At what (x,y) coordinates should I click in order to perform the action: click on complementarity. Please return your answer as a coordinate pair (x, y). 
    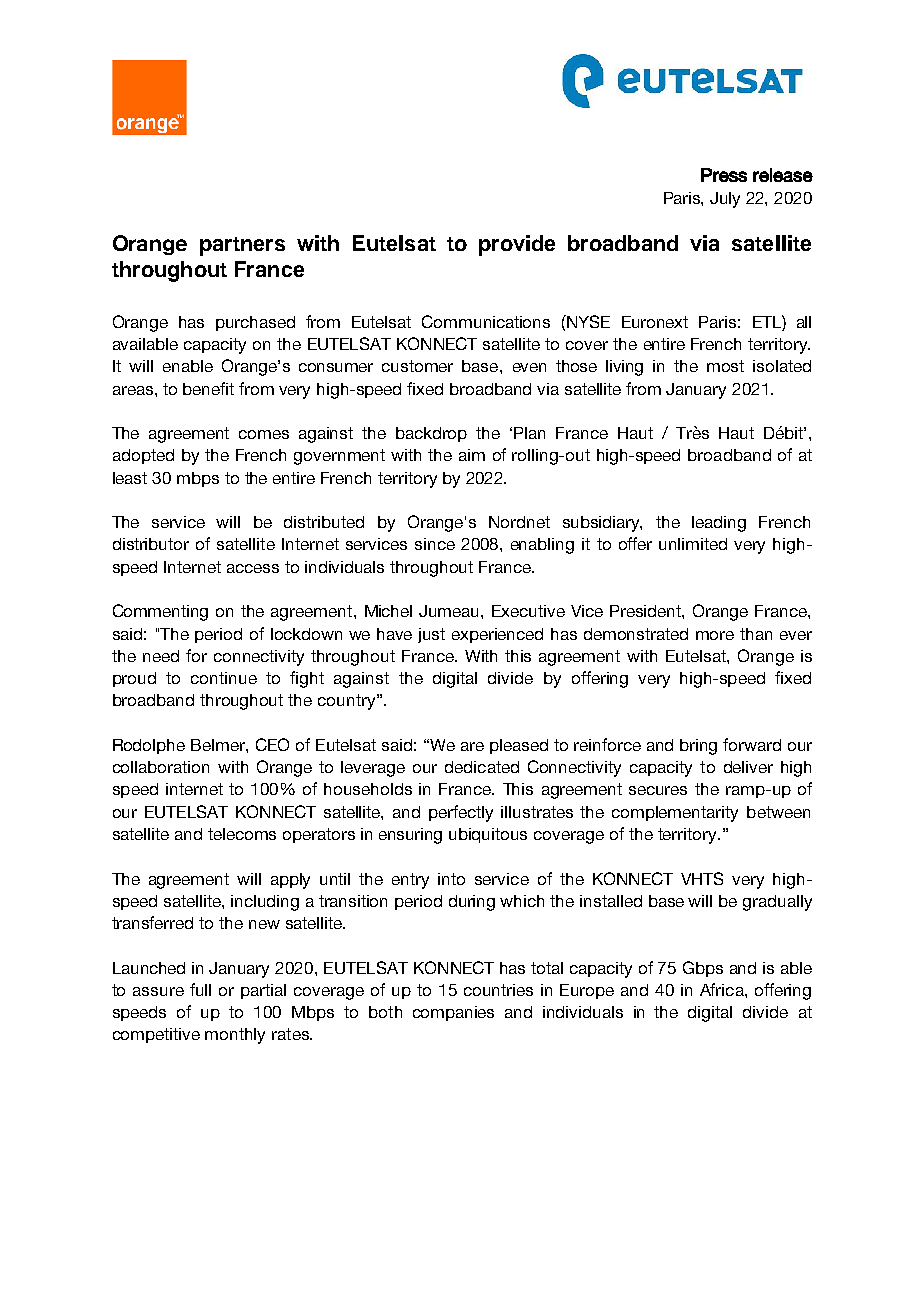
    Looking at the image, I should click on (675, 814).
